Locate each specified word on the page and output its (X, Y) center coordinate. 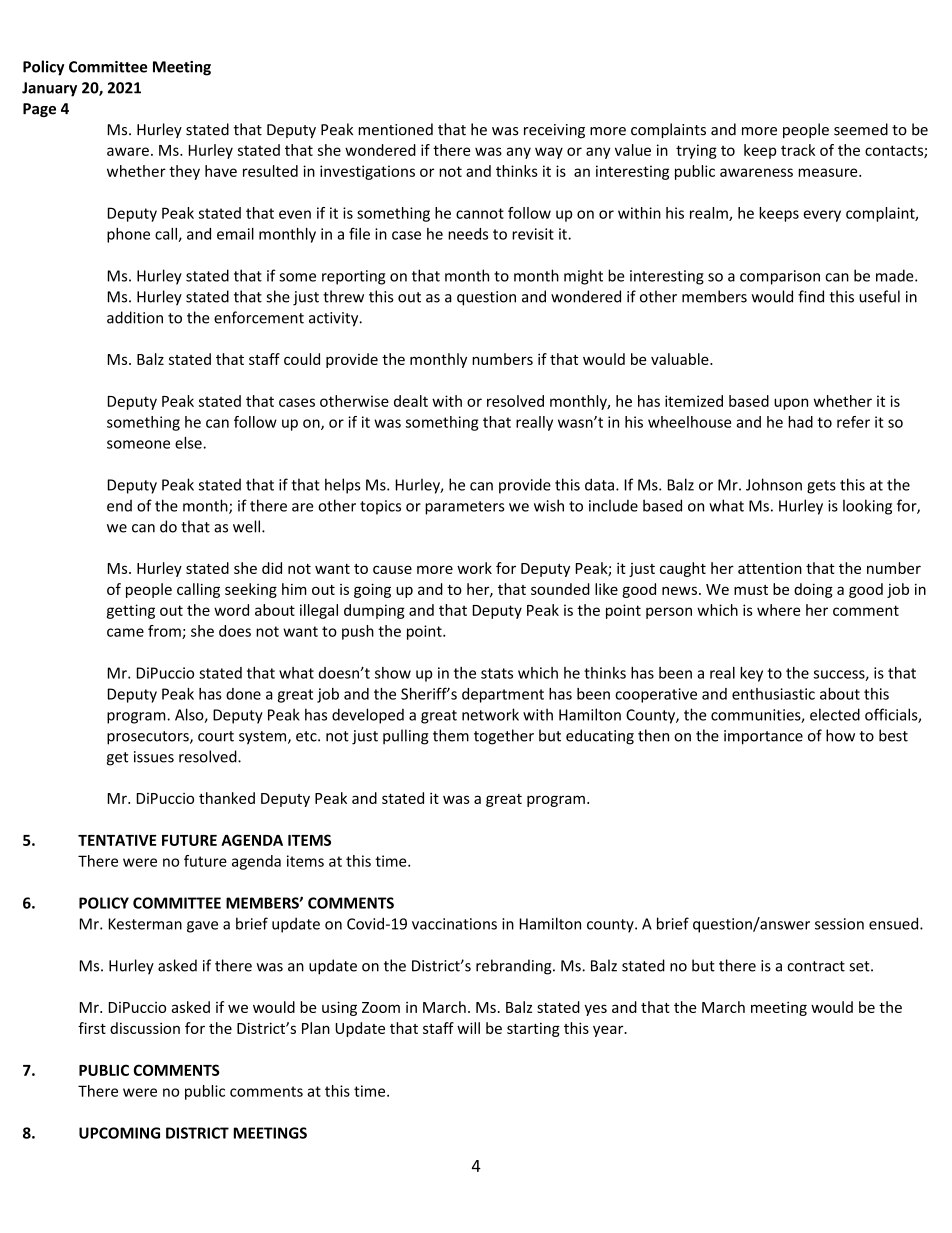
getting (131, 611)
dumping (374, 611)
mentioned (395, 129)
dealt (411, 401)
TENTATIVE (117, 840)
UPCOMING (119, 1133)
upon (791, 404)
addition (135, 317)
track (798, 150)
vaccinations (454, 924)
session (839, 924)
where (778, 610)
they (184, 172)
